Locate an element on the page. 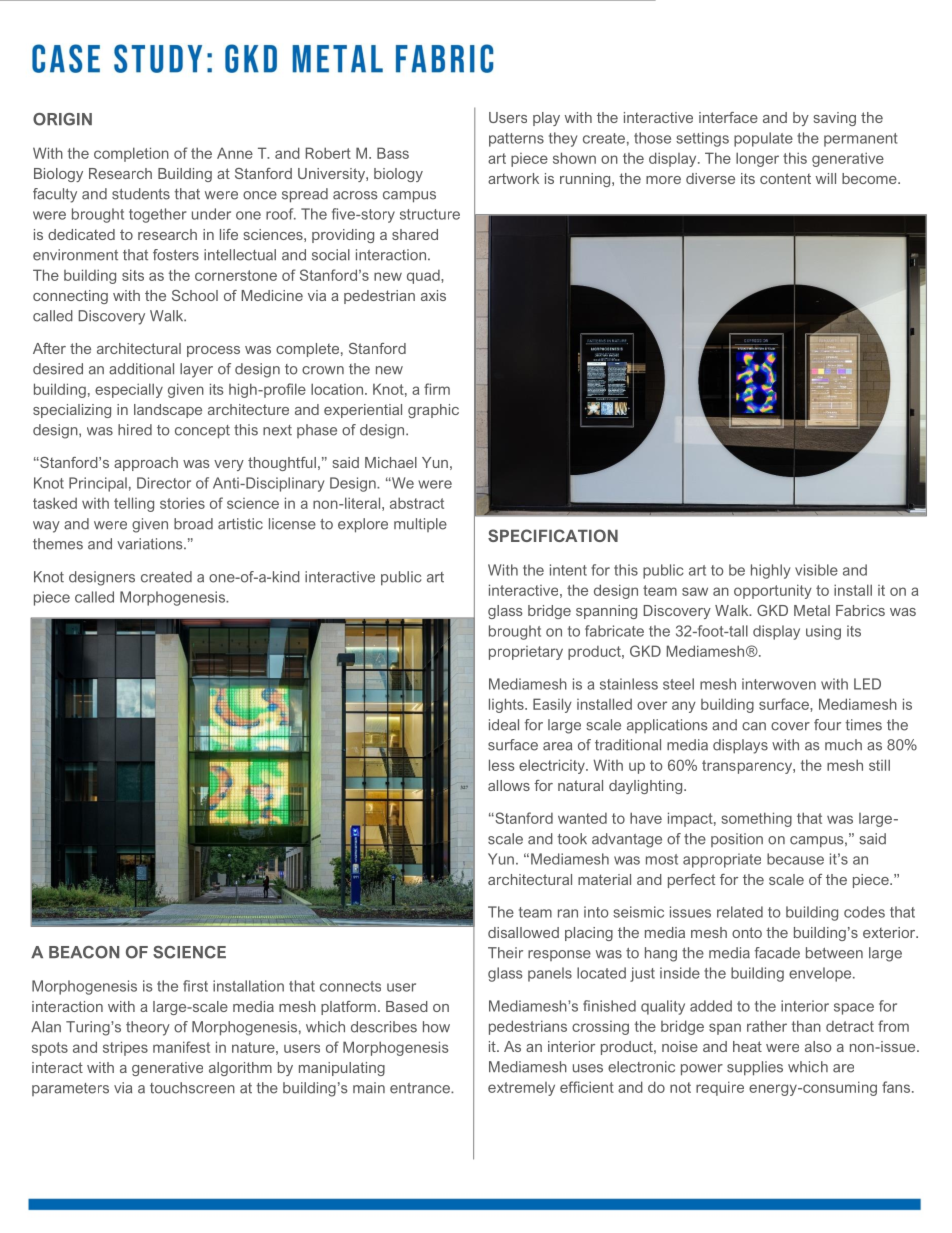  Metal is located at coordinates (812, 610).
